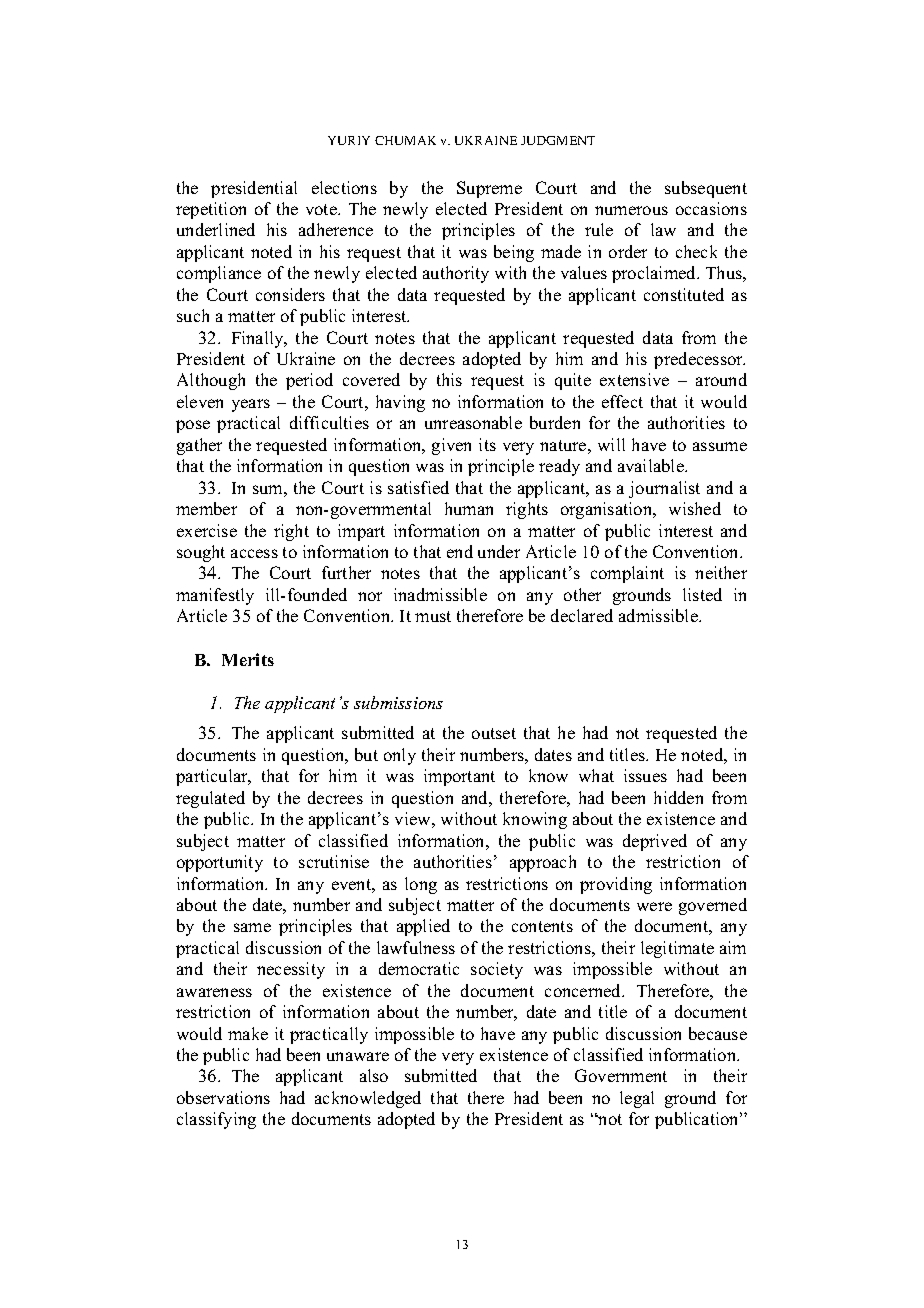 This image has height=1308, width=924. I want to click on numerous, so click(631, 210).
